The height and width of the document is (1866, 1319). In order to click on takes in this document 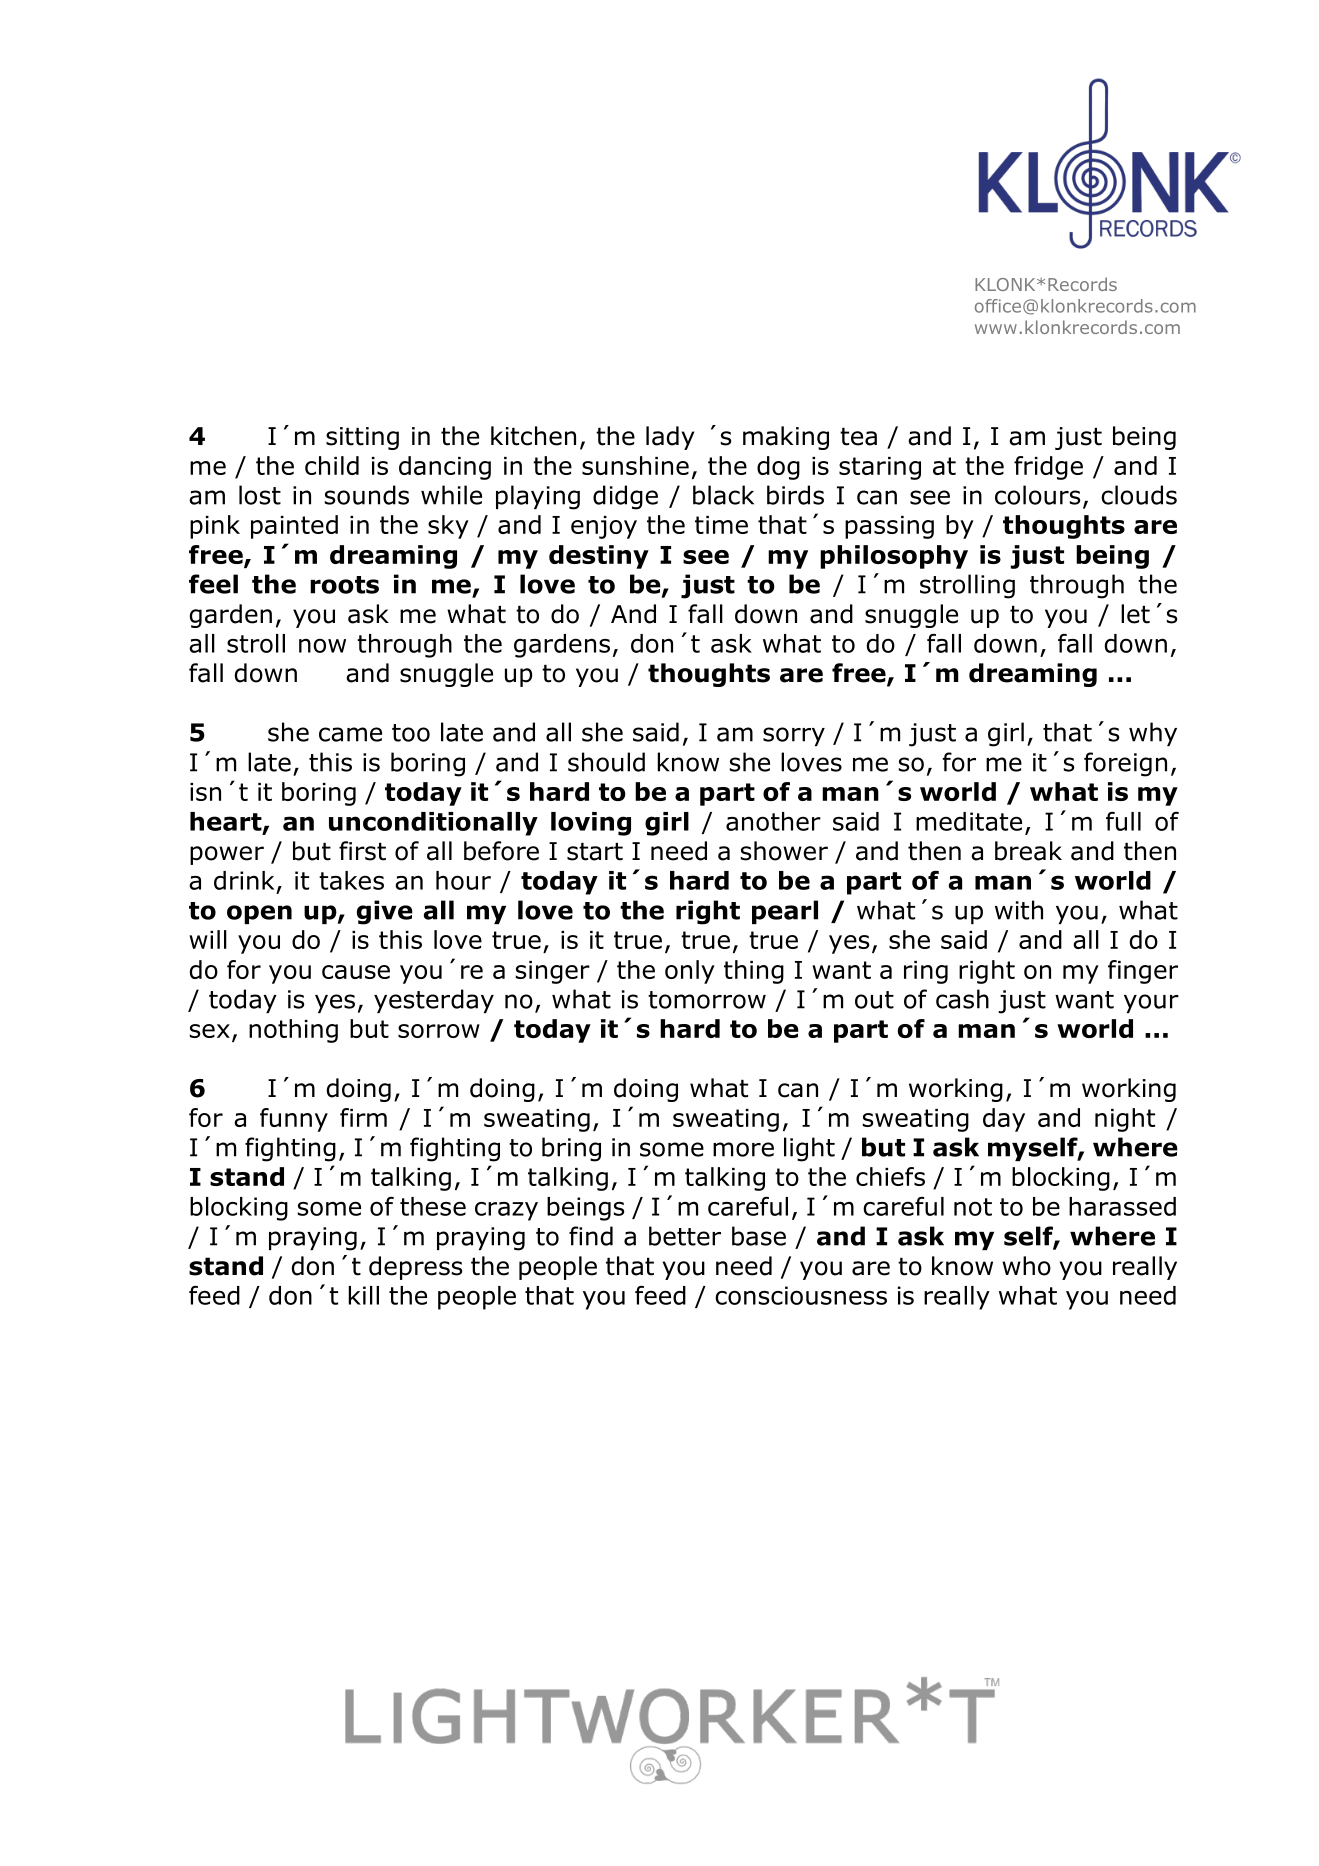, I will do `click(351, 880)`.
